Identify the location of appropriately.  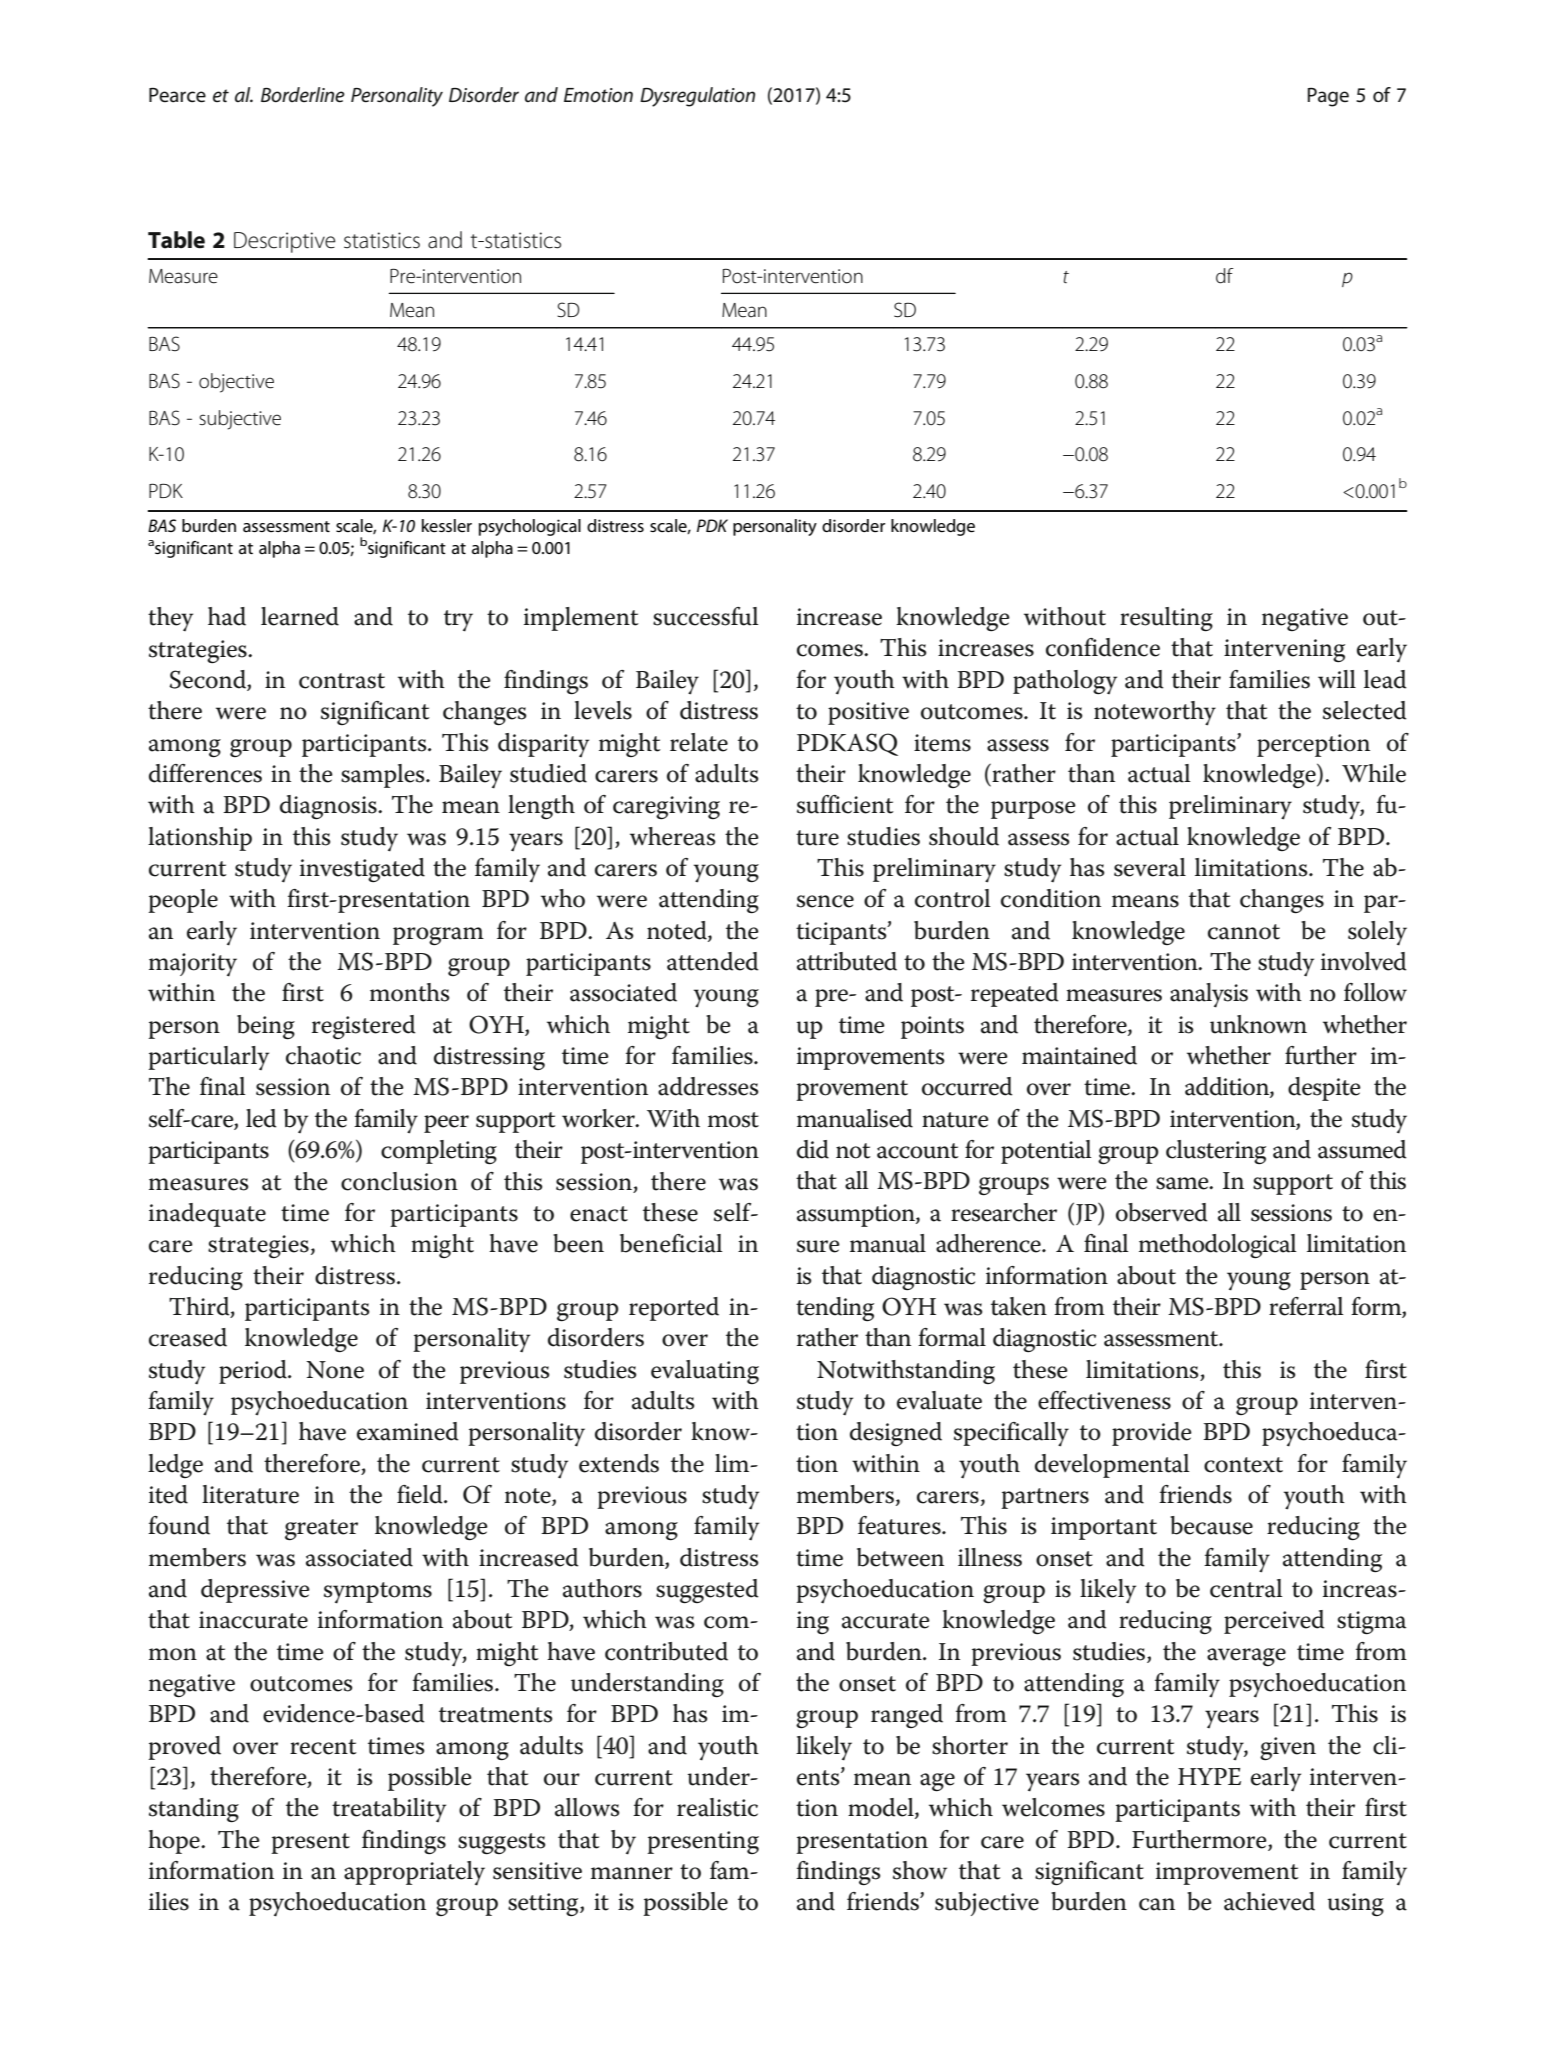
(414, 1873).
